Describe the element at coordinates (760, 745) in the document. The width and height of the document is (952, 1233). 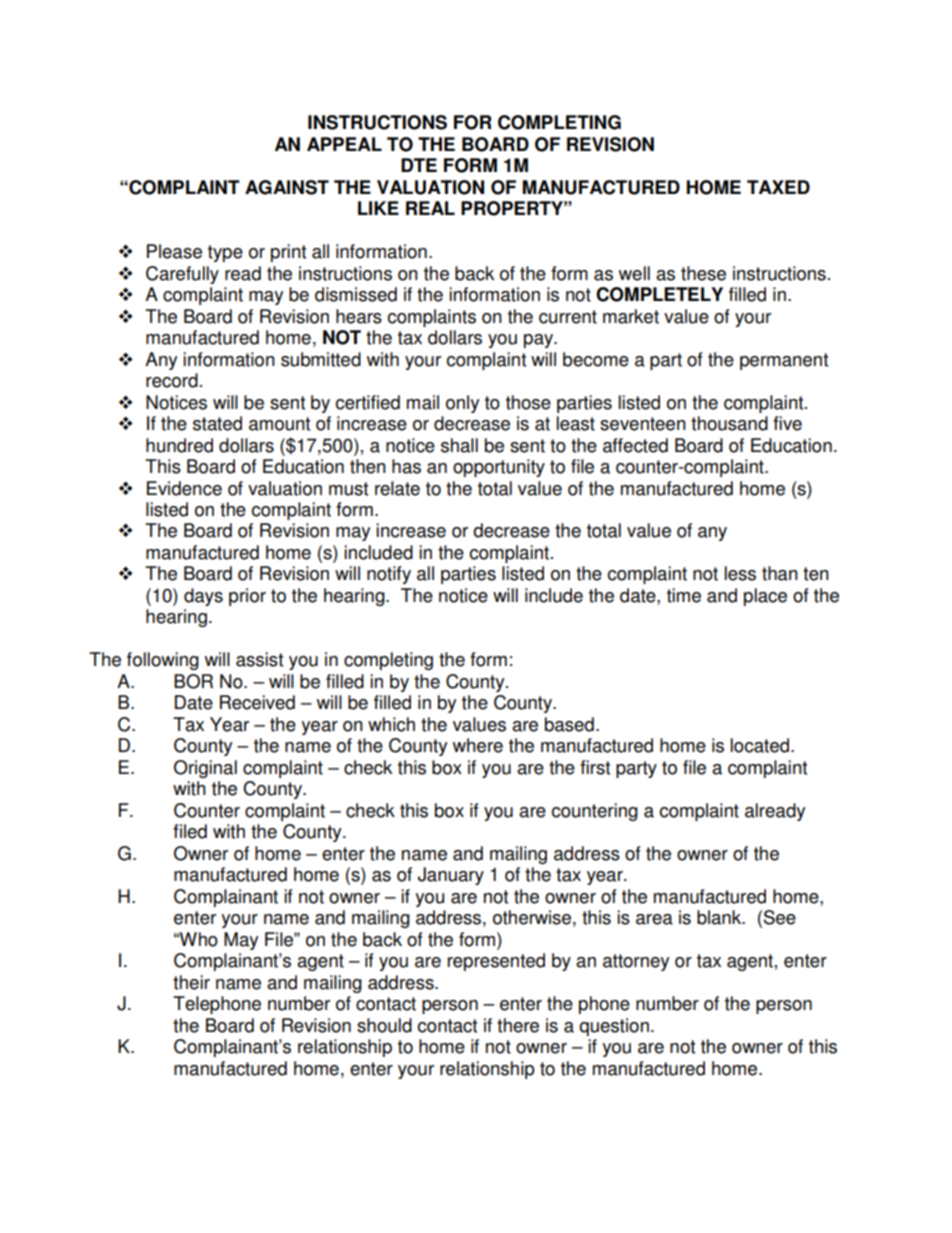
I see `located` at that location.
